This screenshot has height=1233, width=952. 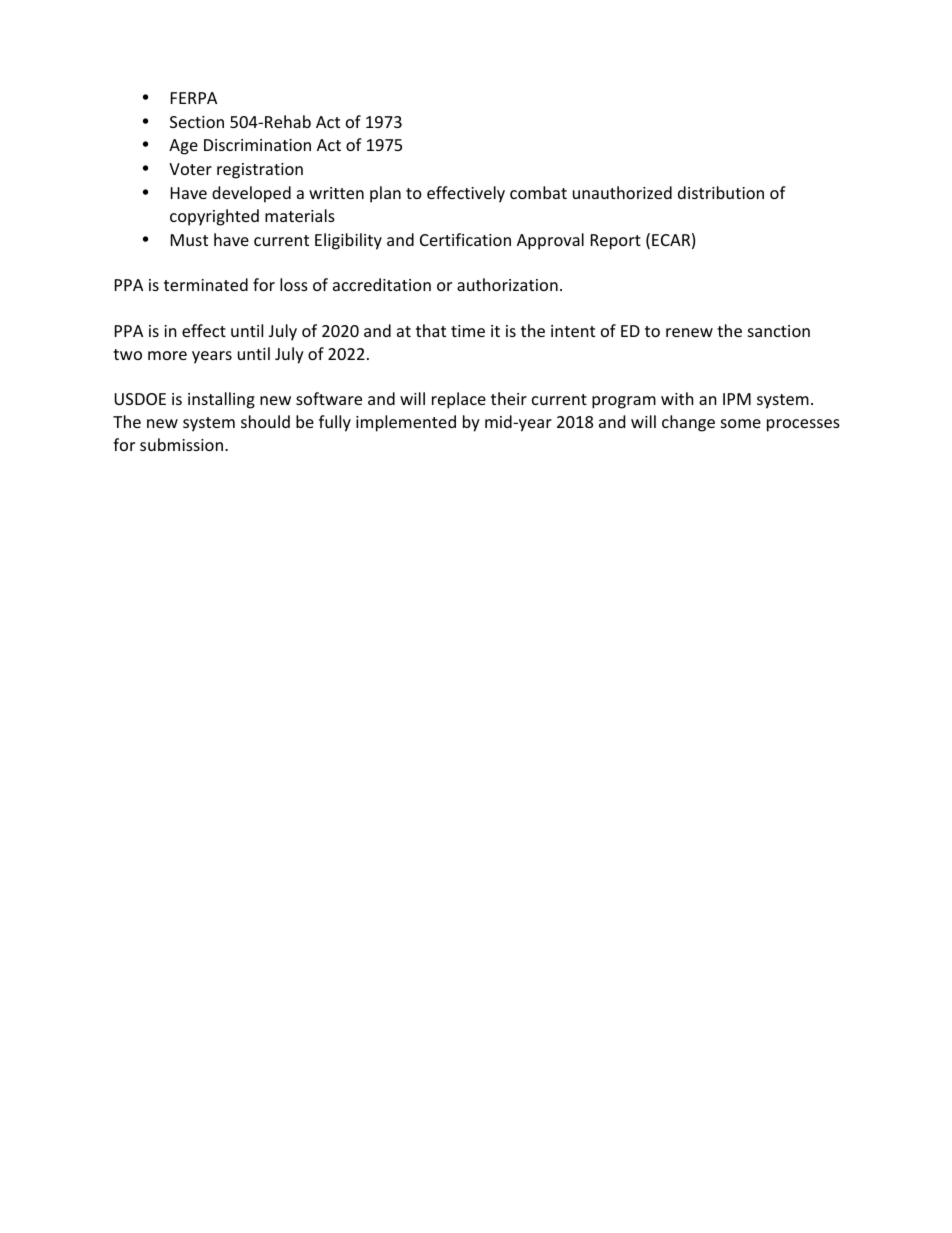 What do you see at coordinates (468, 331) in the screenshot?
I see `time` at bounding box center [468, 331].
